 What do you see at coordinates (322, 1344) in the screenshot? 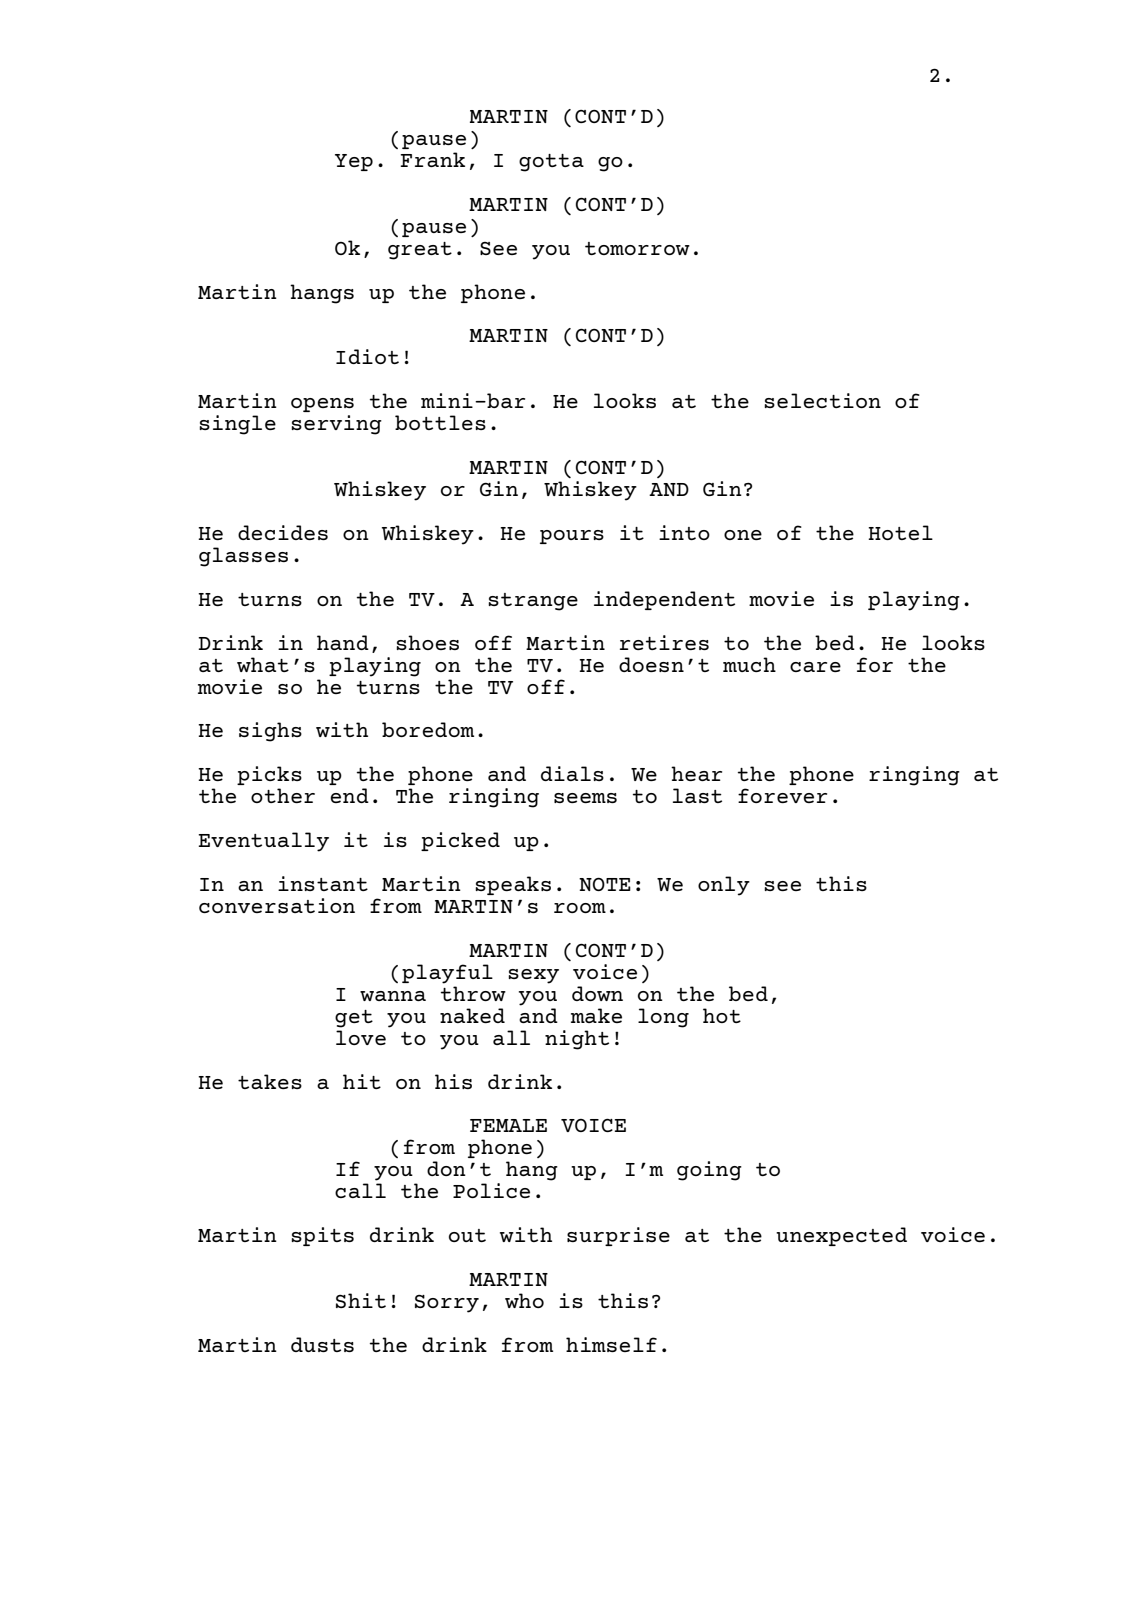
I see `dusts` at bounding box center [322, 1344].
